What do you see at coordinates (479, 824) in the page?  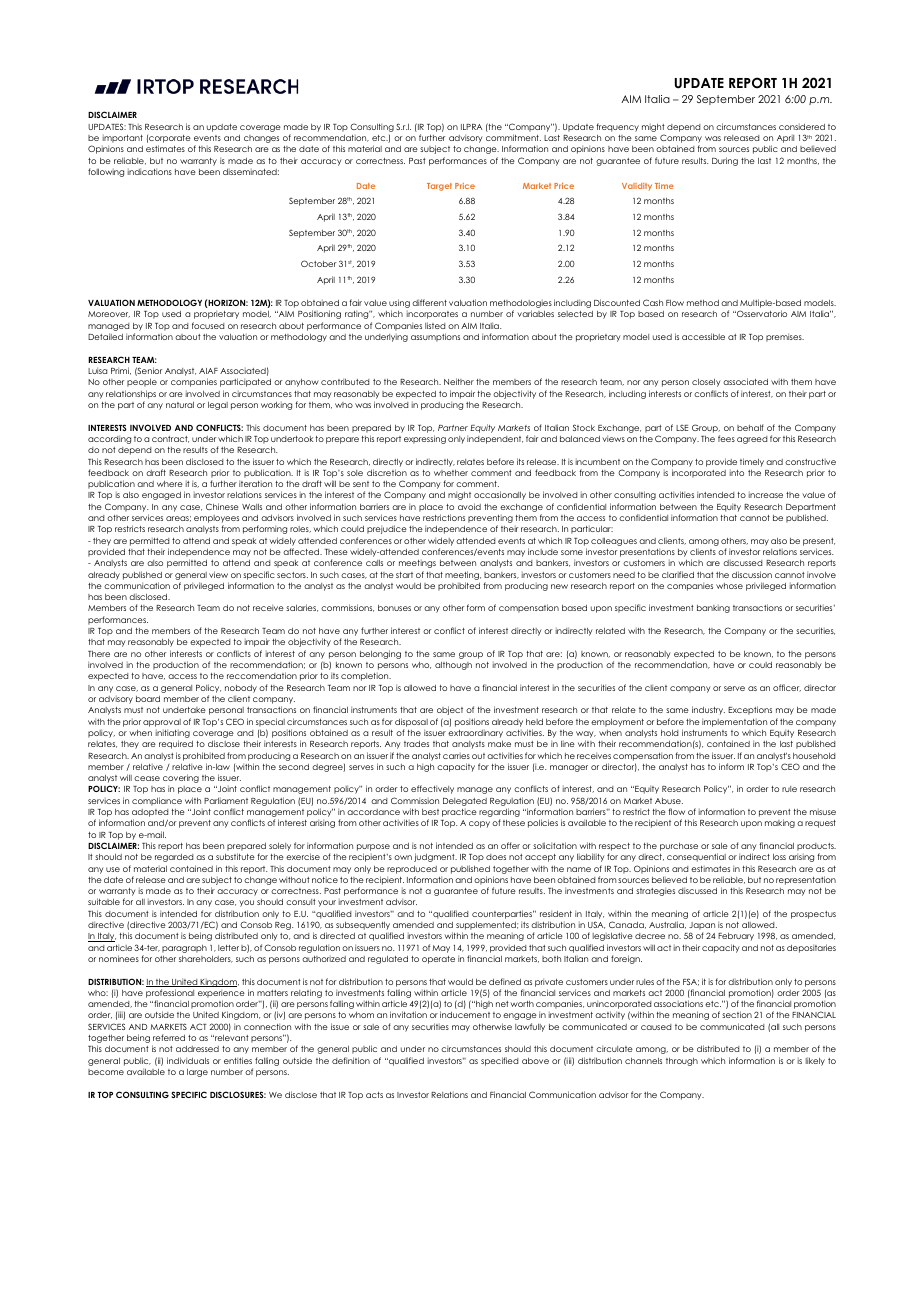 I see `copy` at bounding box center [479, 824].
